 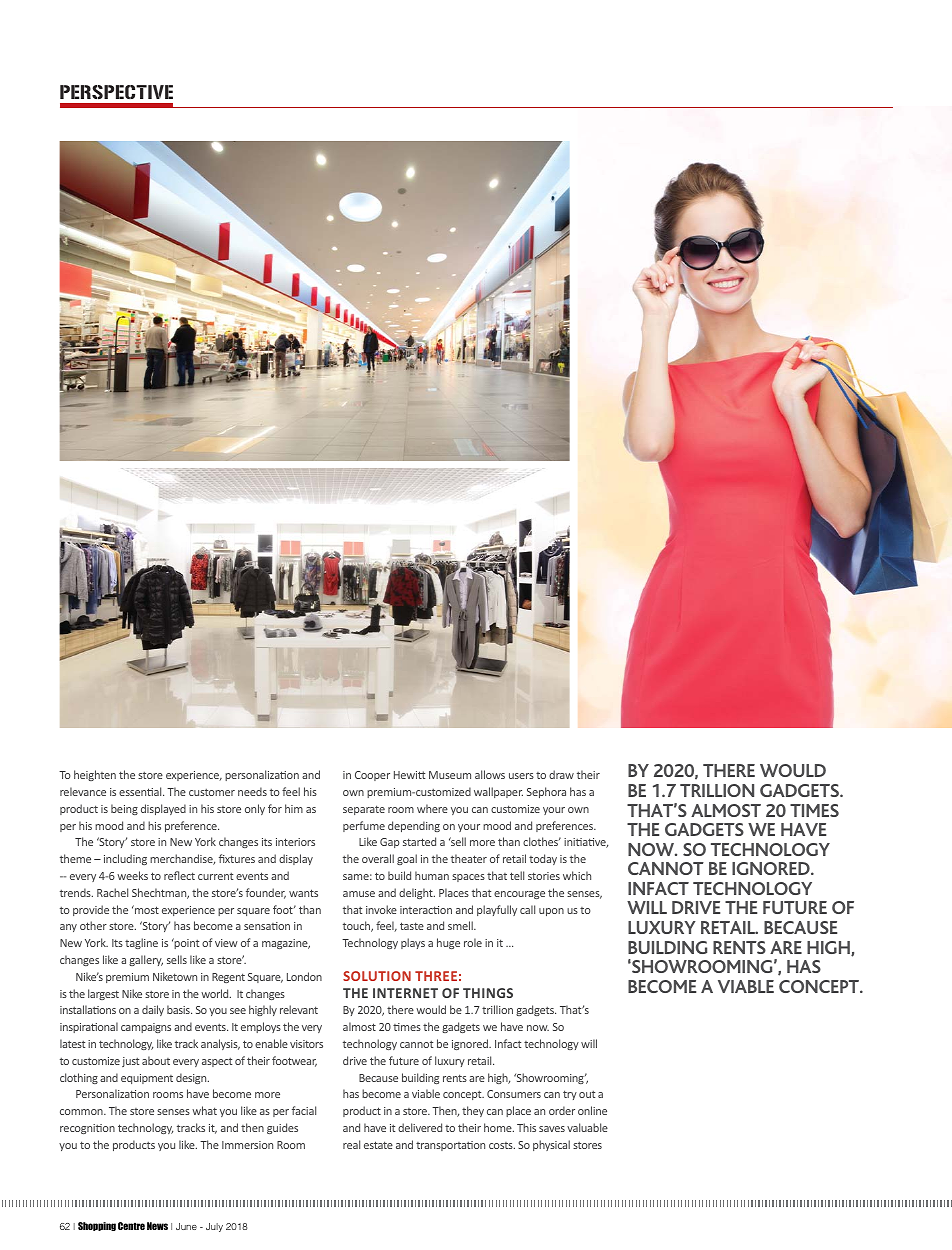 I want to click on PERSPECTIVE, so click(x=116, y=92).
